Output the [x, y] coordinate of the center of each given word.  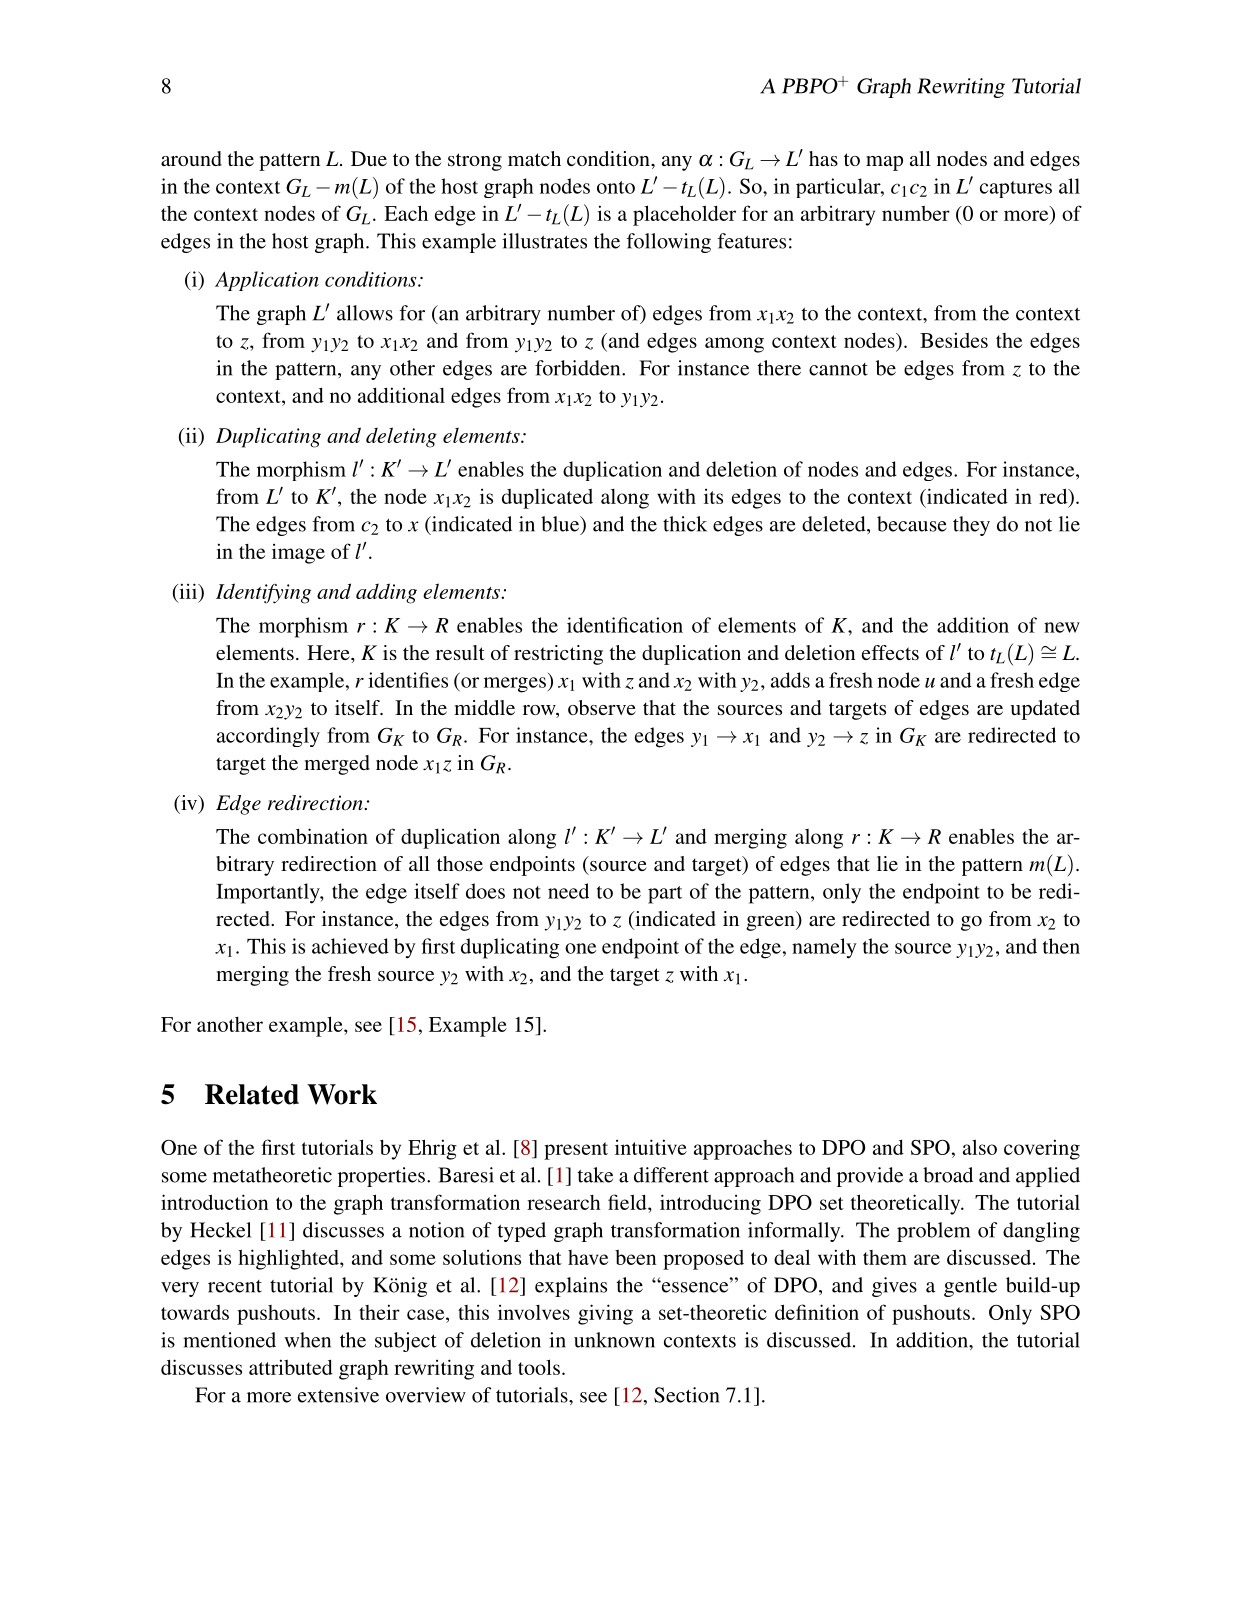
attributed [291, 1367]
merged [337, 765]
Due [369, 158]
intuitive [651, 1147]
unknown [614, 1340]
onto [616, 187]
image [298, 554]
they [971, 526]
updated [1045, 710]
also [980, 1147]
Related [252, 1094]
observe [602, 707]
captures [1016, 189]
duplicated [547, 498]
